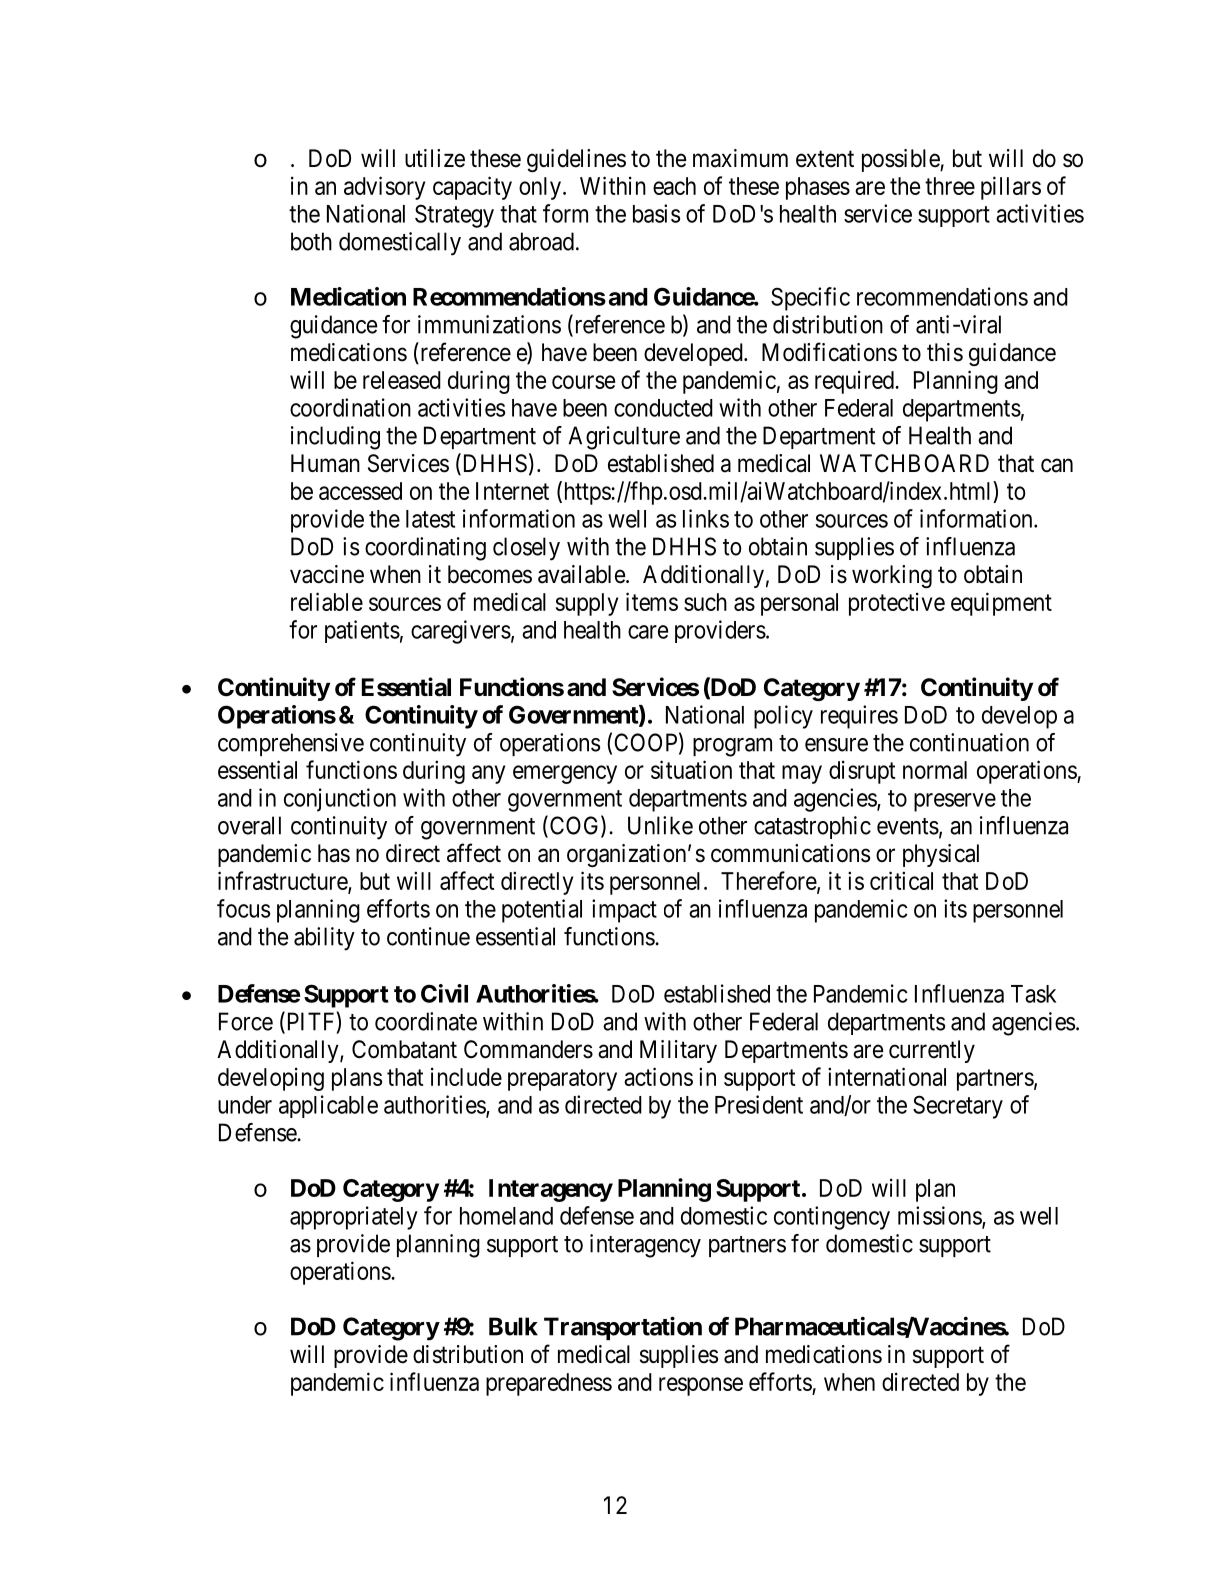 Image resolution: width=1230 pixels, height=1592 pixels. What do you see at coordinates (658, 1076) in the document?
I see `actions` at bounding box center [658, 1076].
